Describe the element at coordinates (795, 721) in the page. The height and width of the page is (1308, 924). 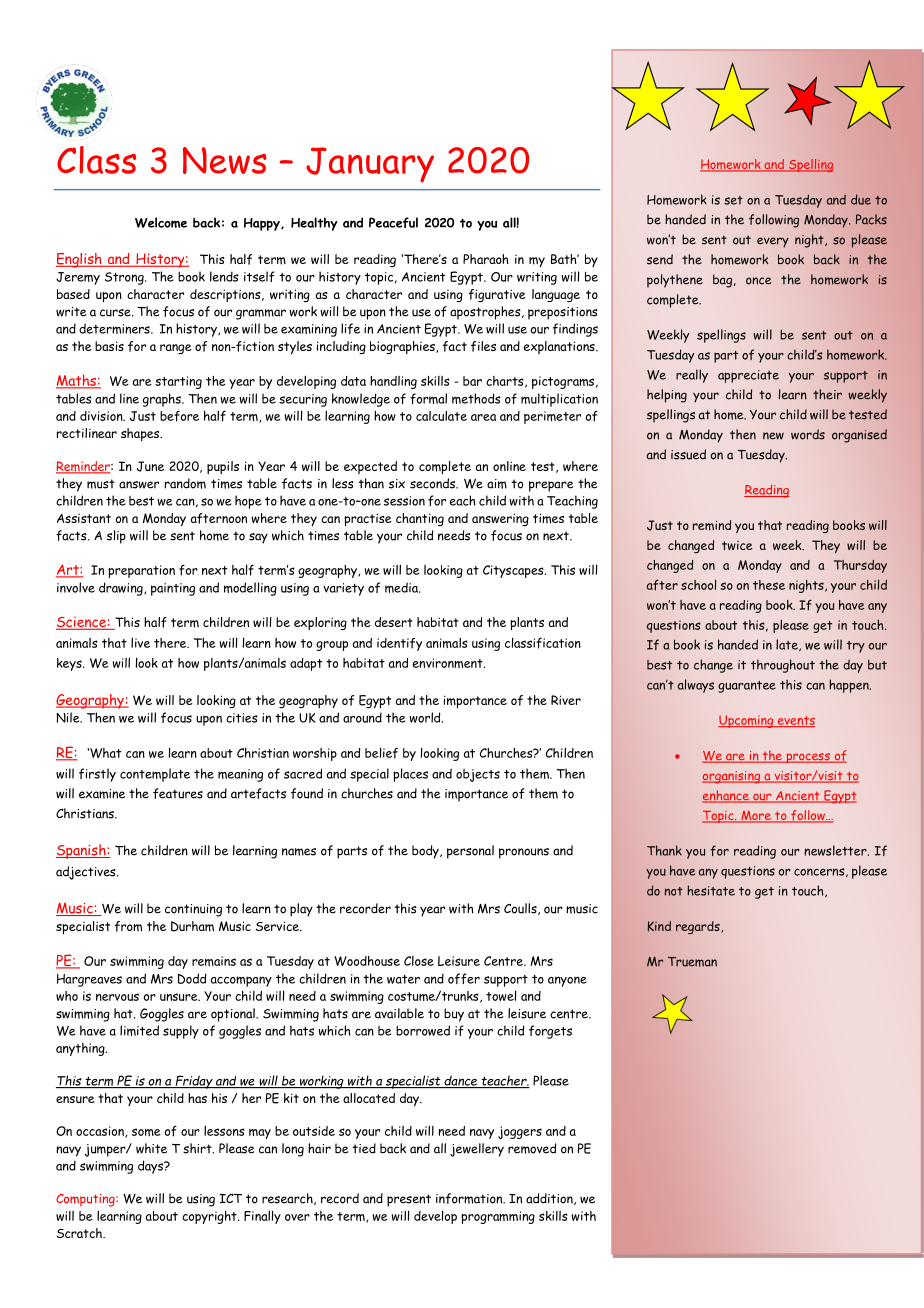
I see `events` at that location.
